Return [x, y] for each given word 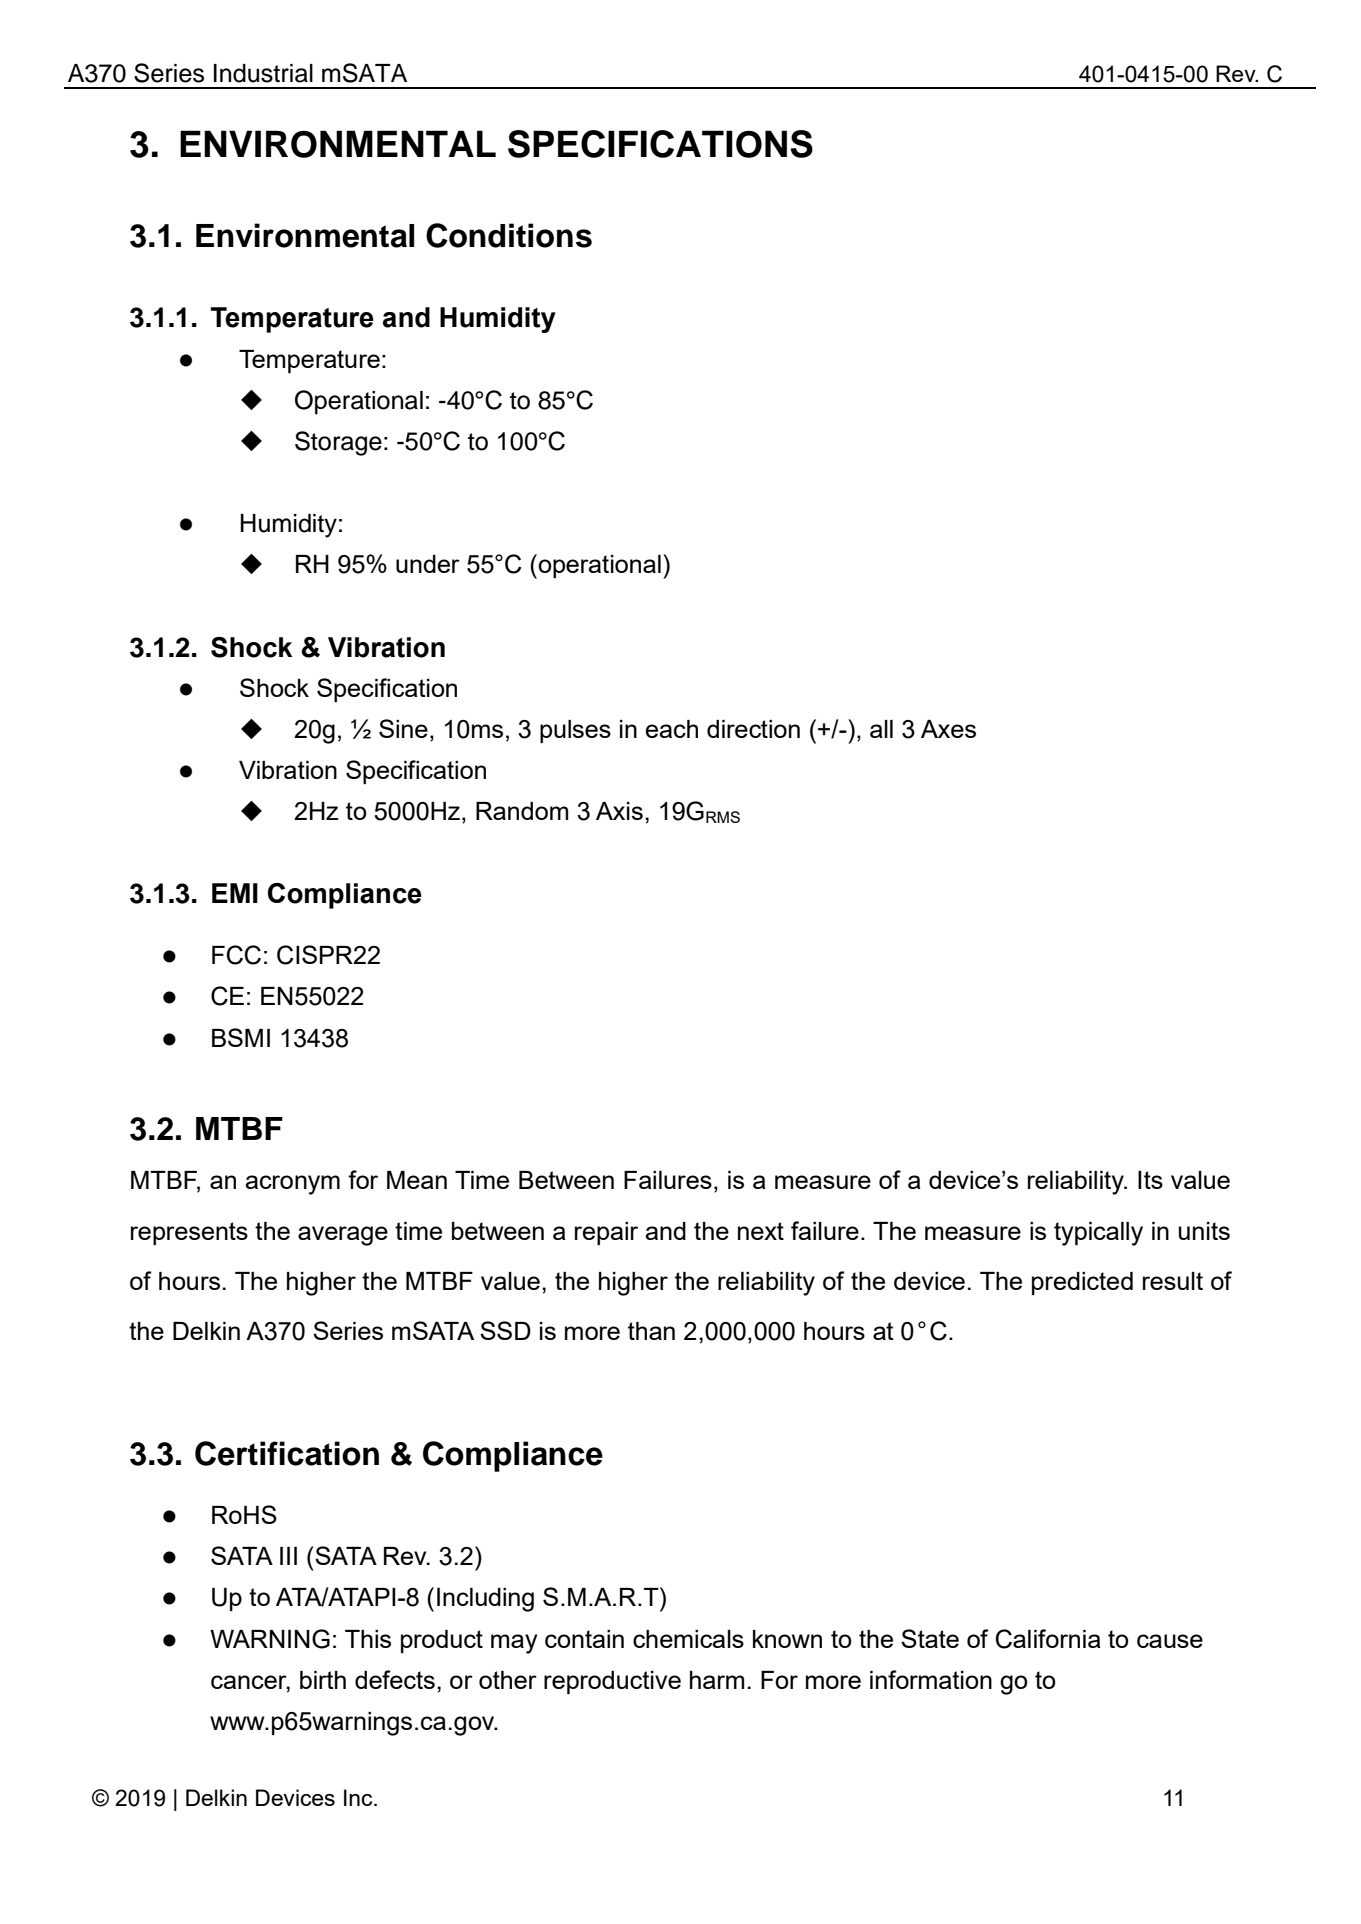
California [1048, 1639]
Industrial [263, 73]
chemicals [688, 1639]
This [368, 1639]
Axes [948, 729]
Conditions [509, 235]
